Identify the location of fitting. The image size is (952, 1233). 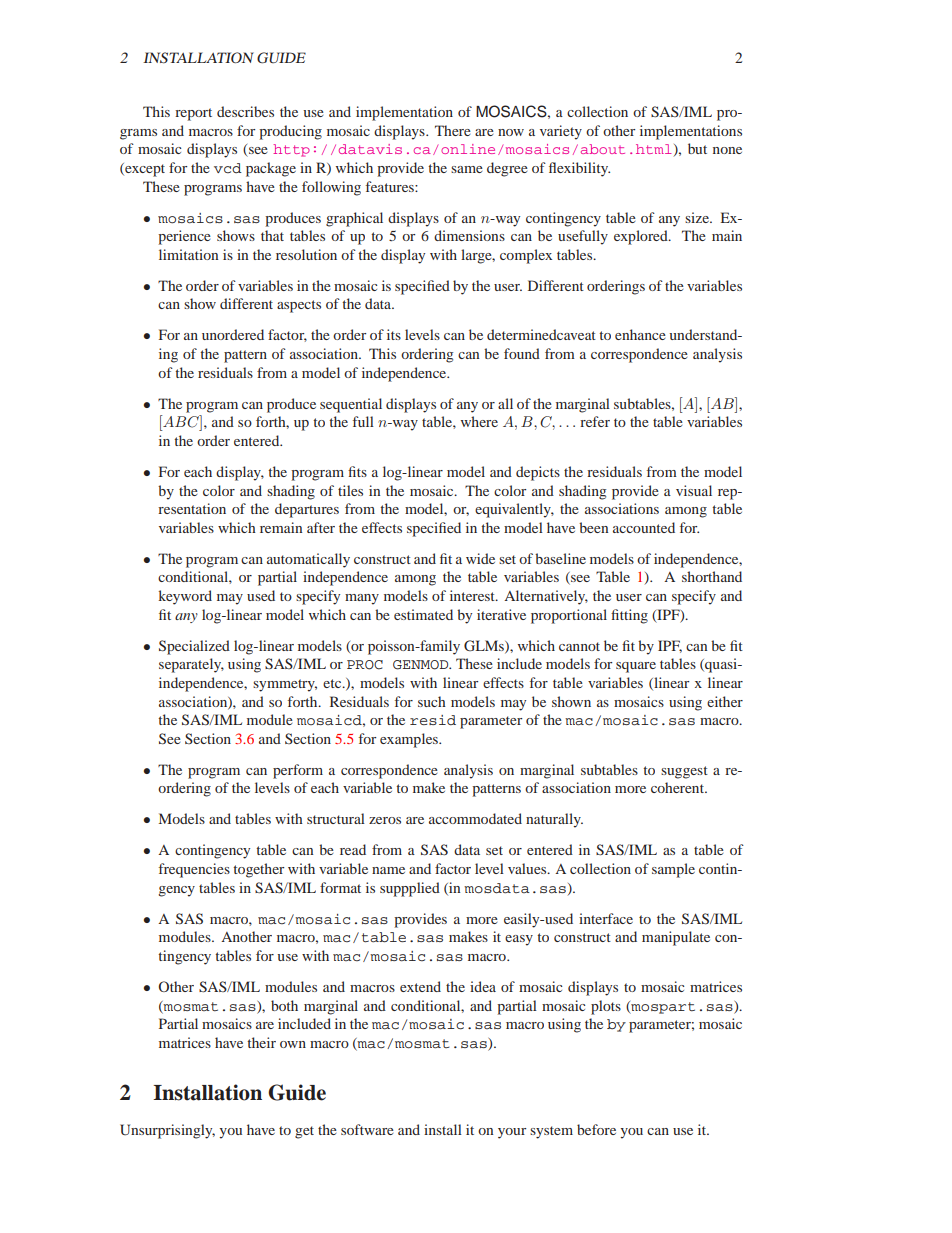
(629, 616).
